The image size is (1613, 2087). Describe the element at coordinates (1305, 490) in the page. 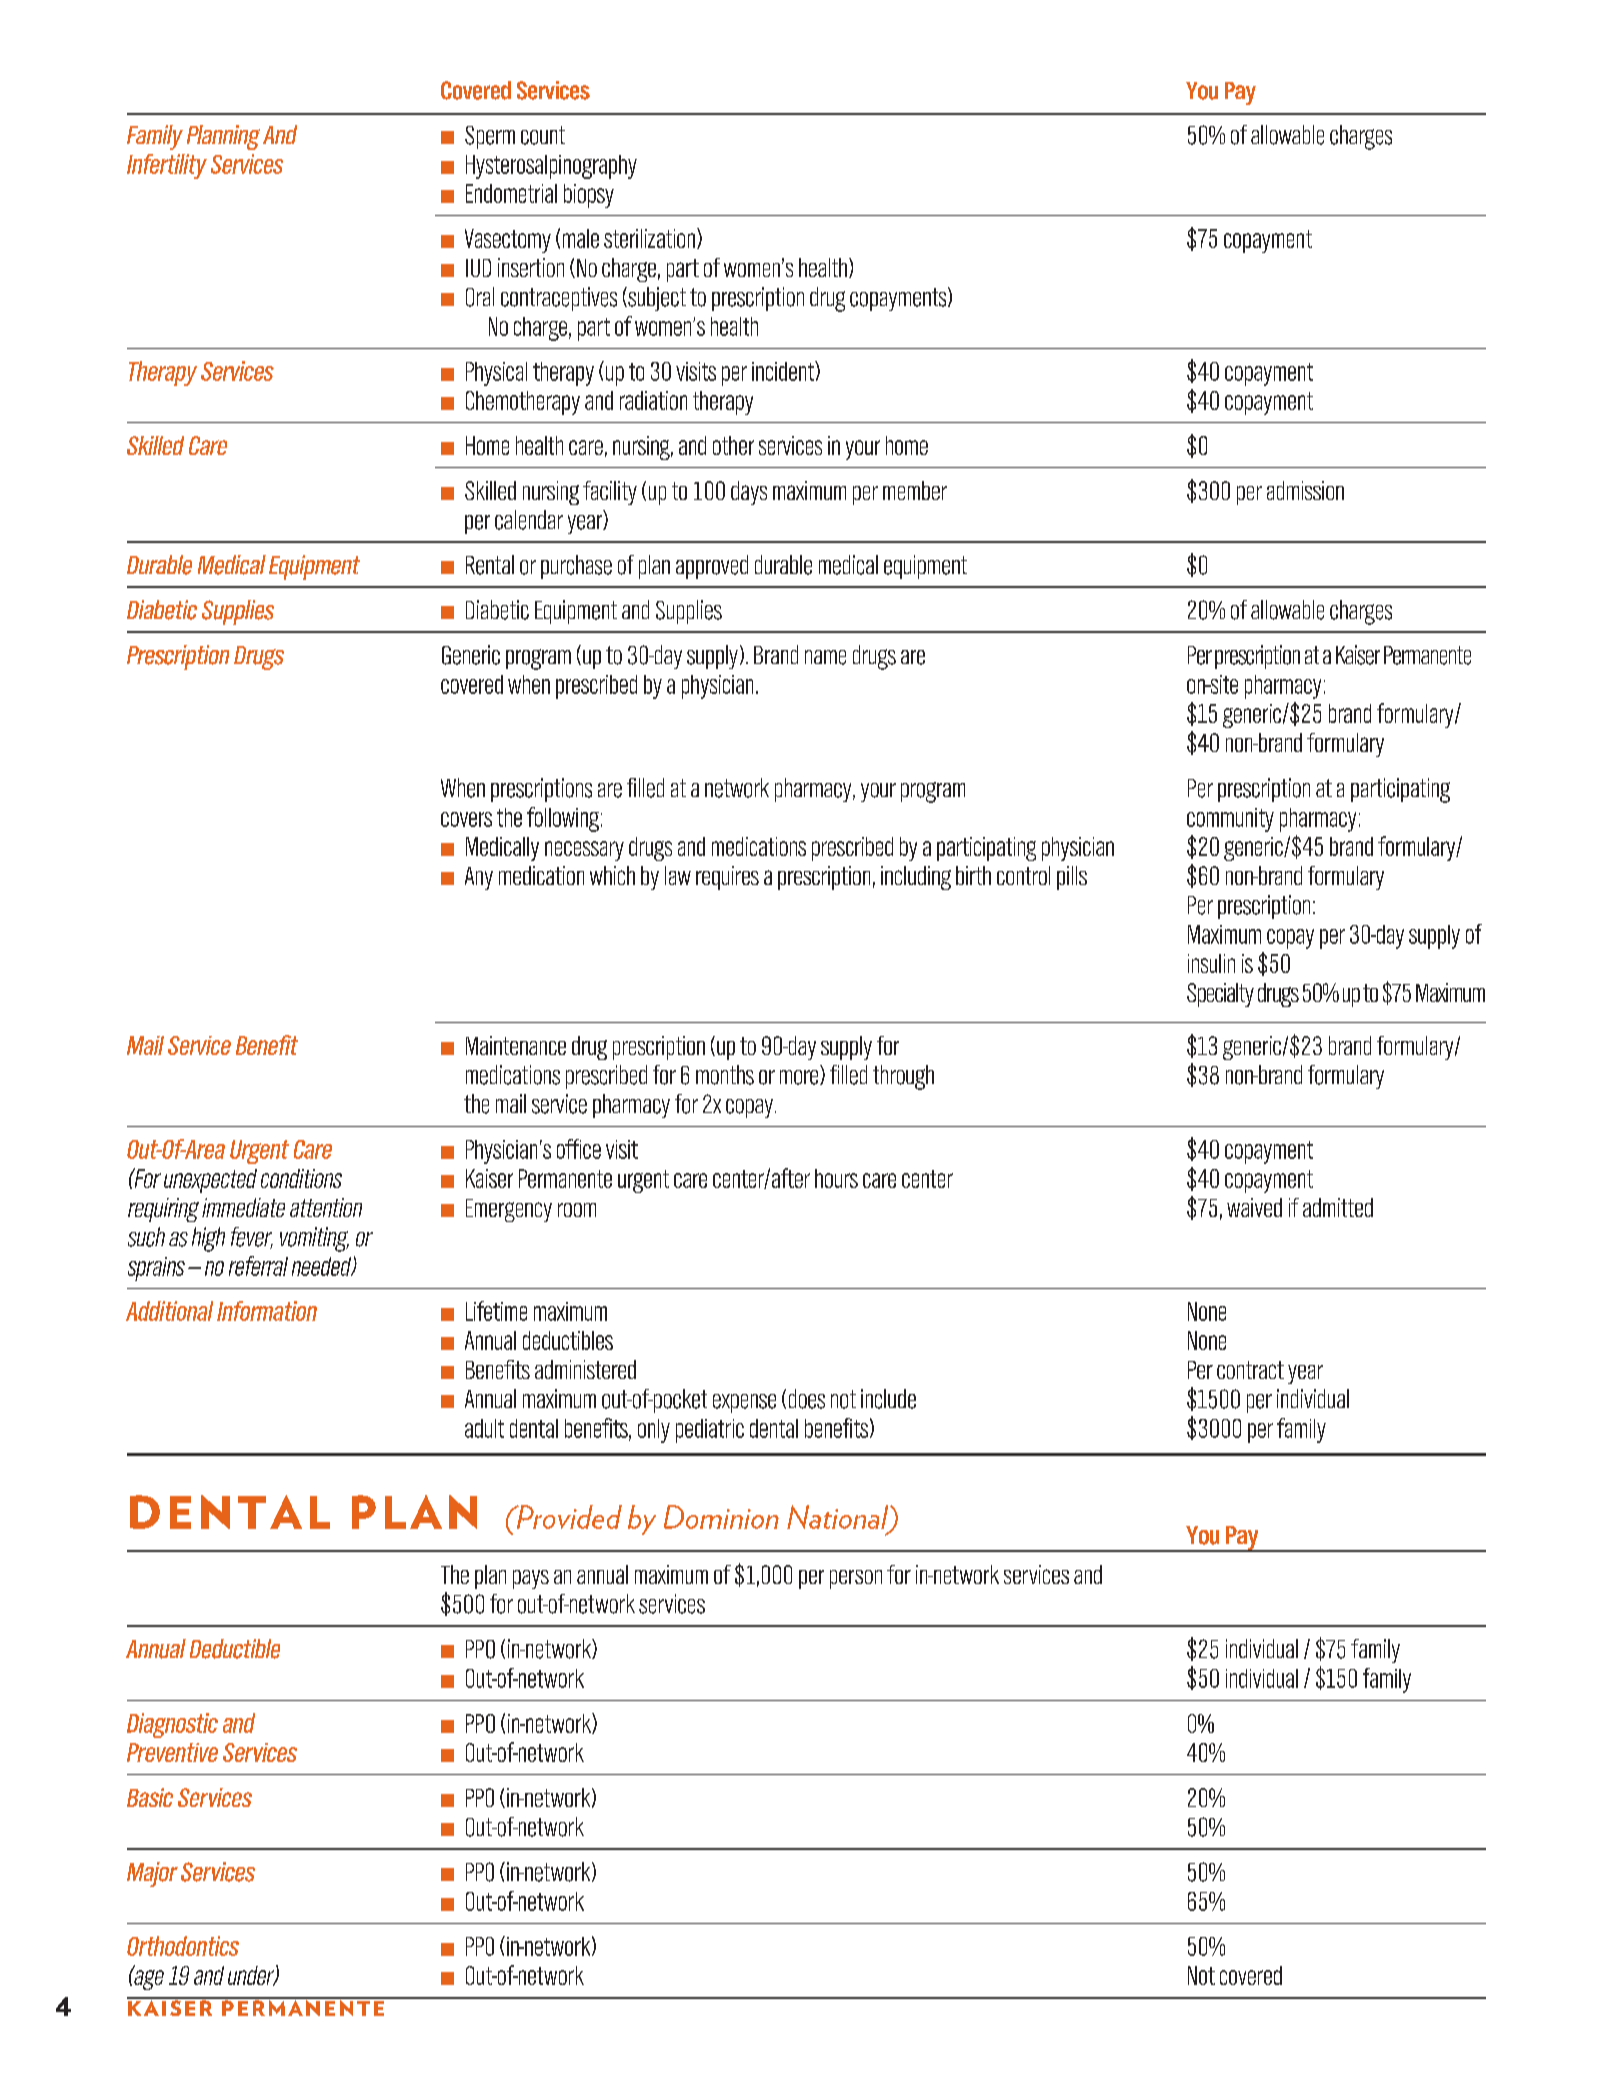

I see `admission` at that location.
